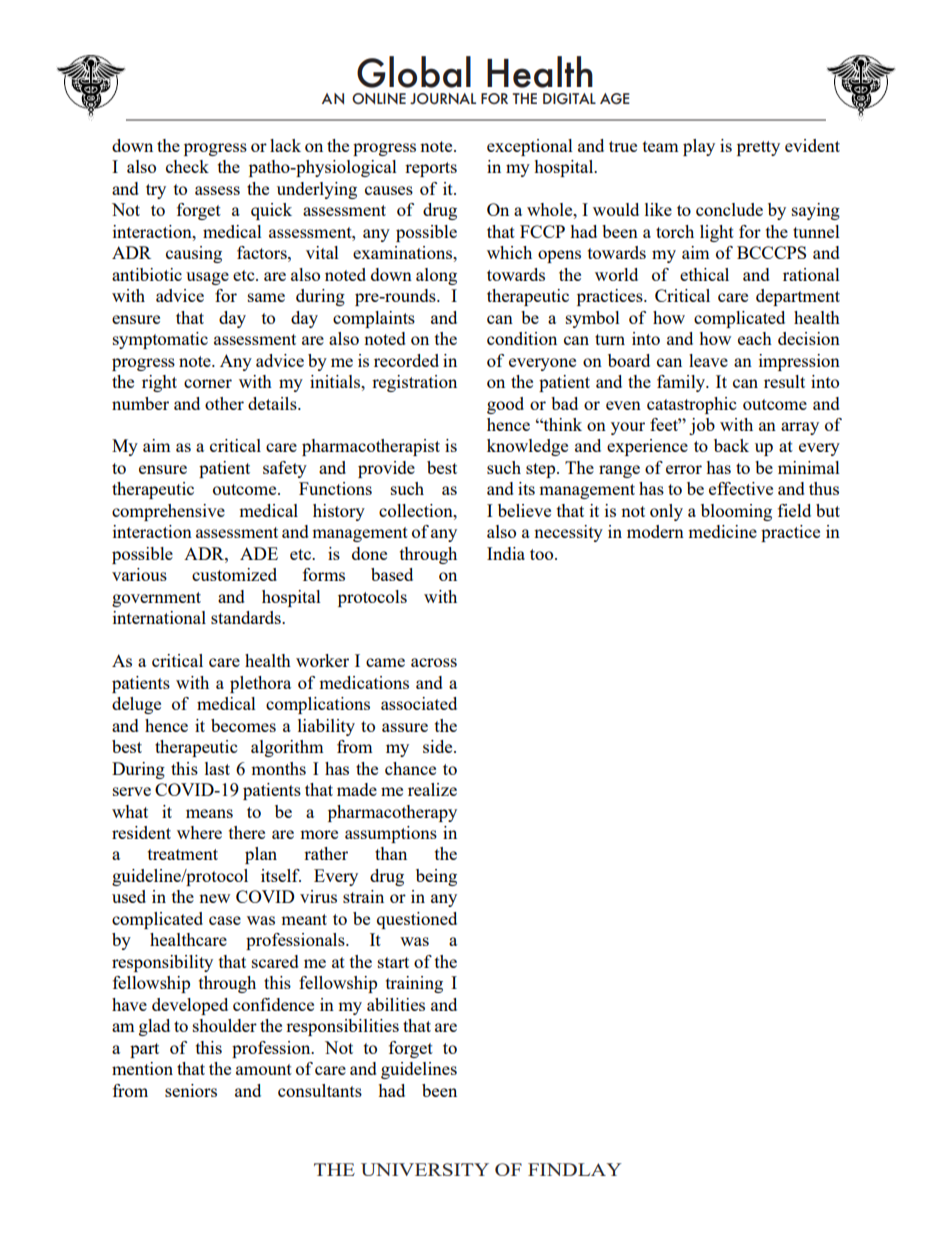  What do you see at coordinates (247, 617) in the screenshot?
I see `standards` at bounding box center [247, 617].
